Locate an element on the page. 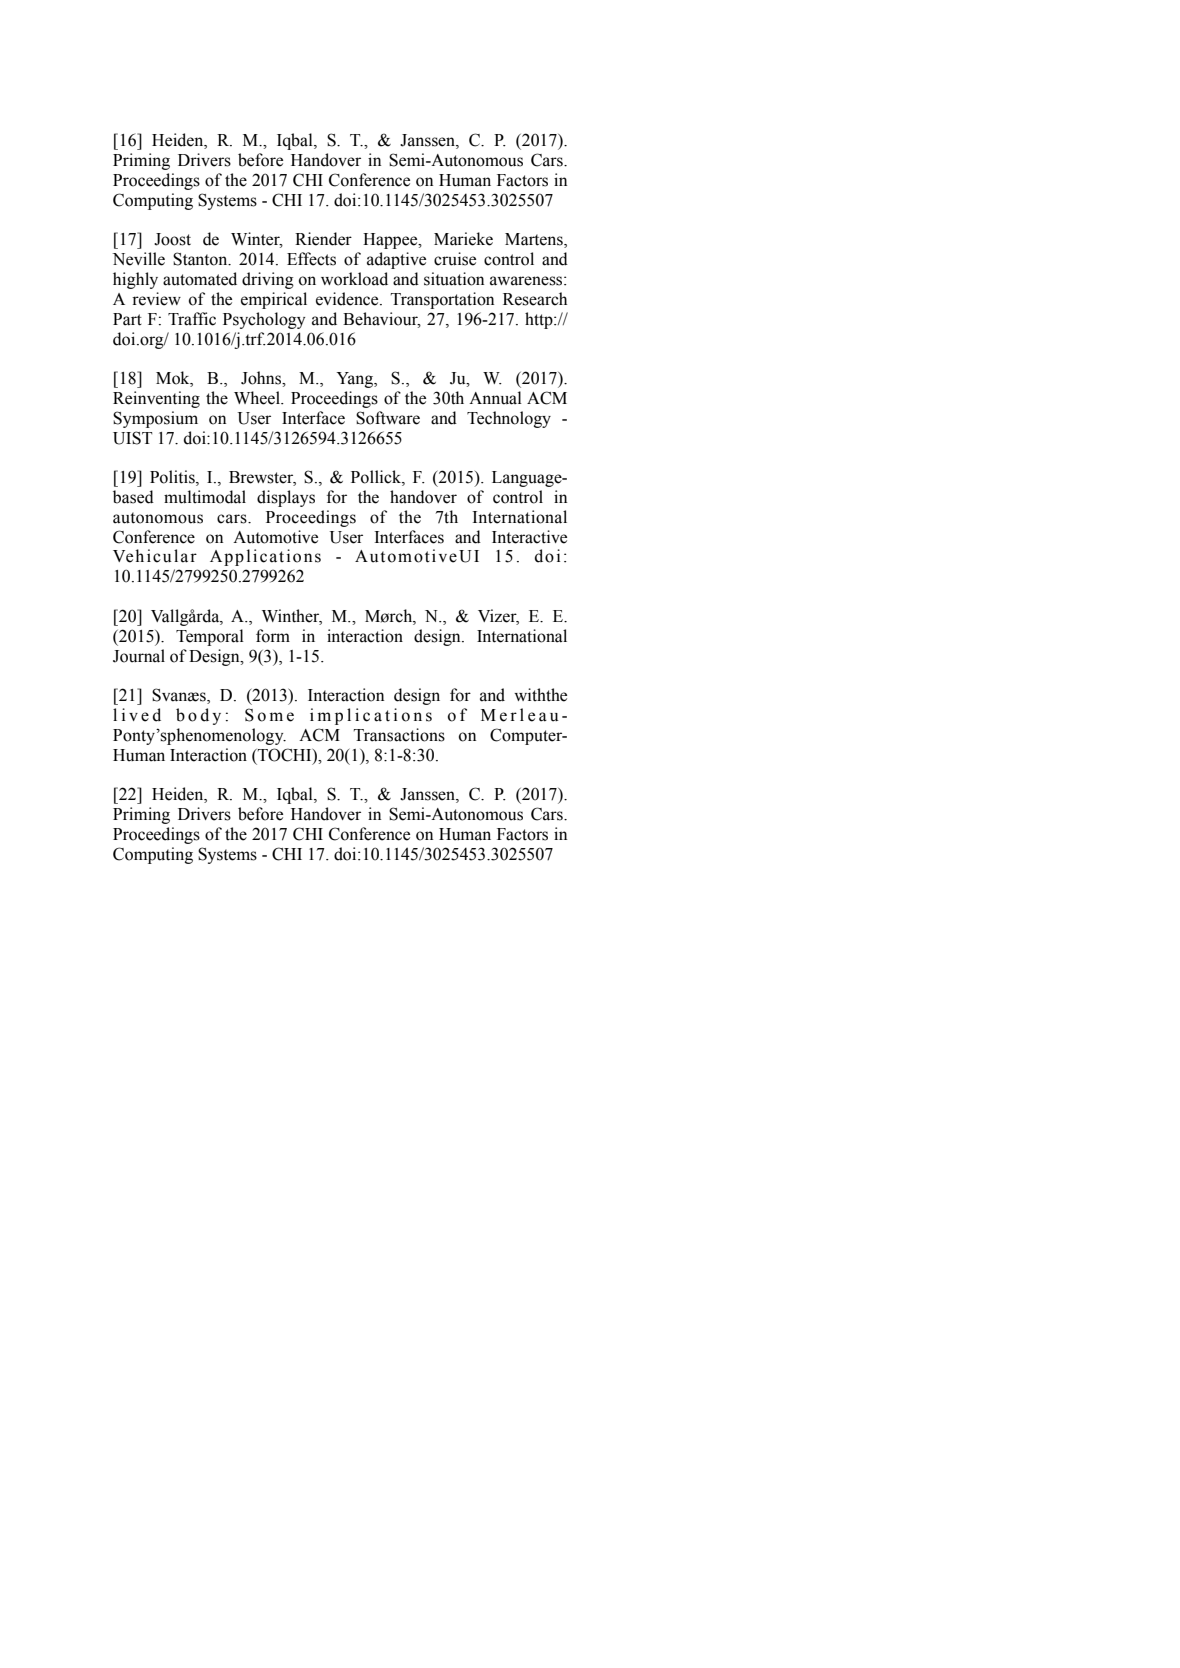  Journal is located at coordinates (139, 656).
